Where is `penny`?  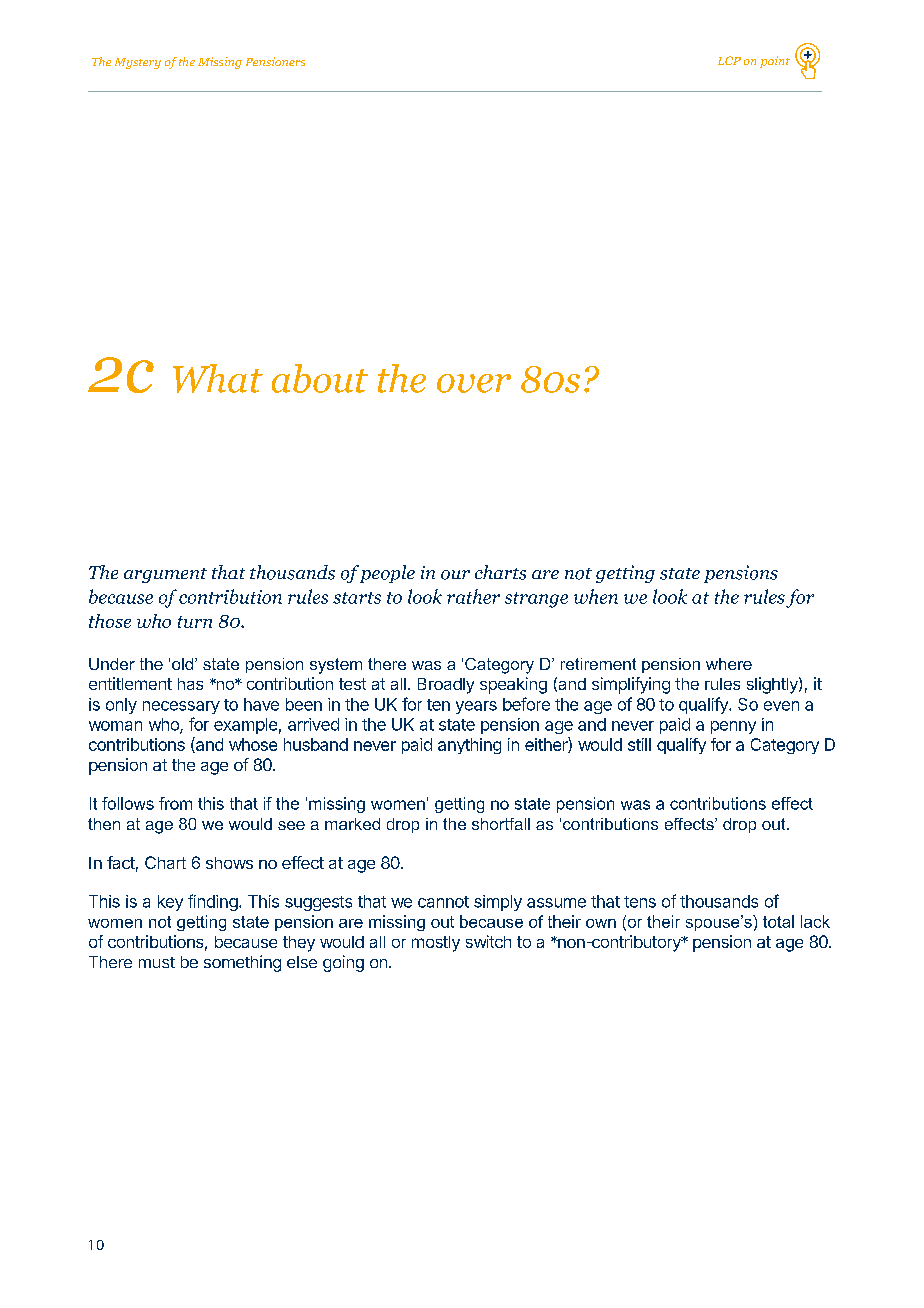 penny is located at coordinates (733, 727).
